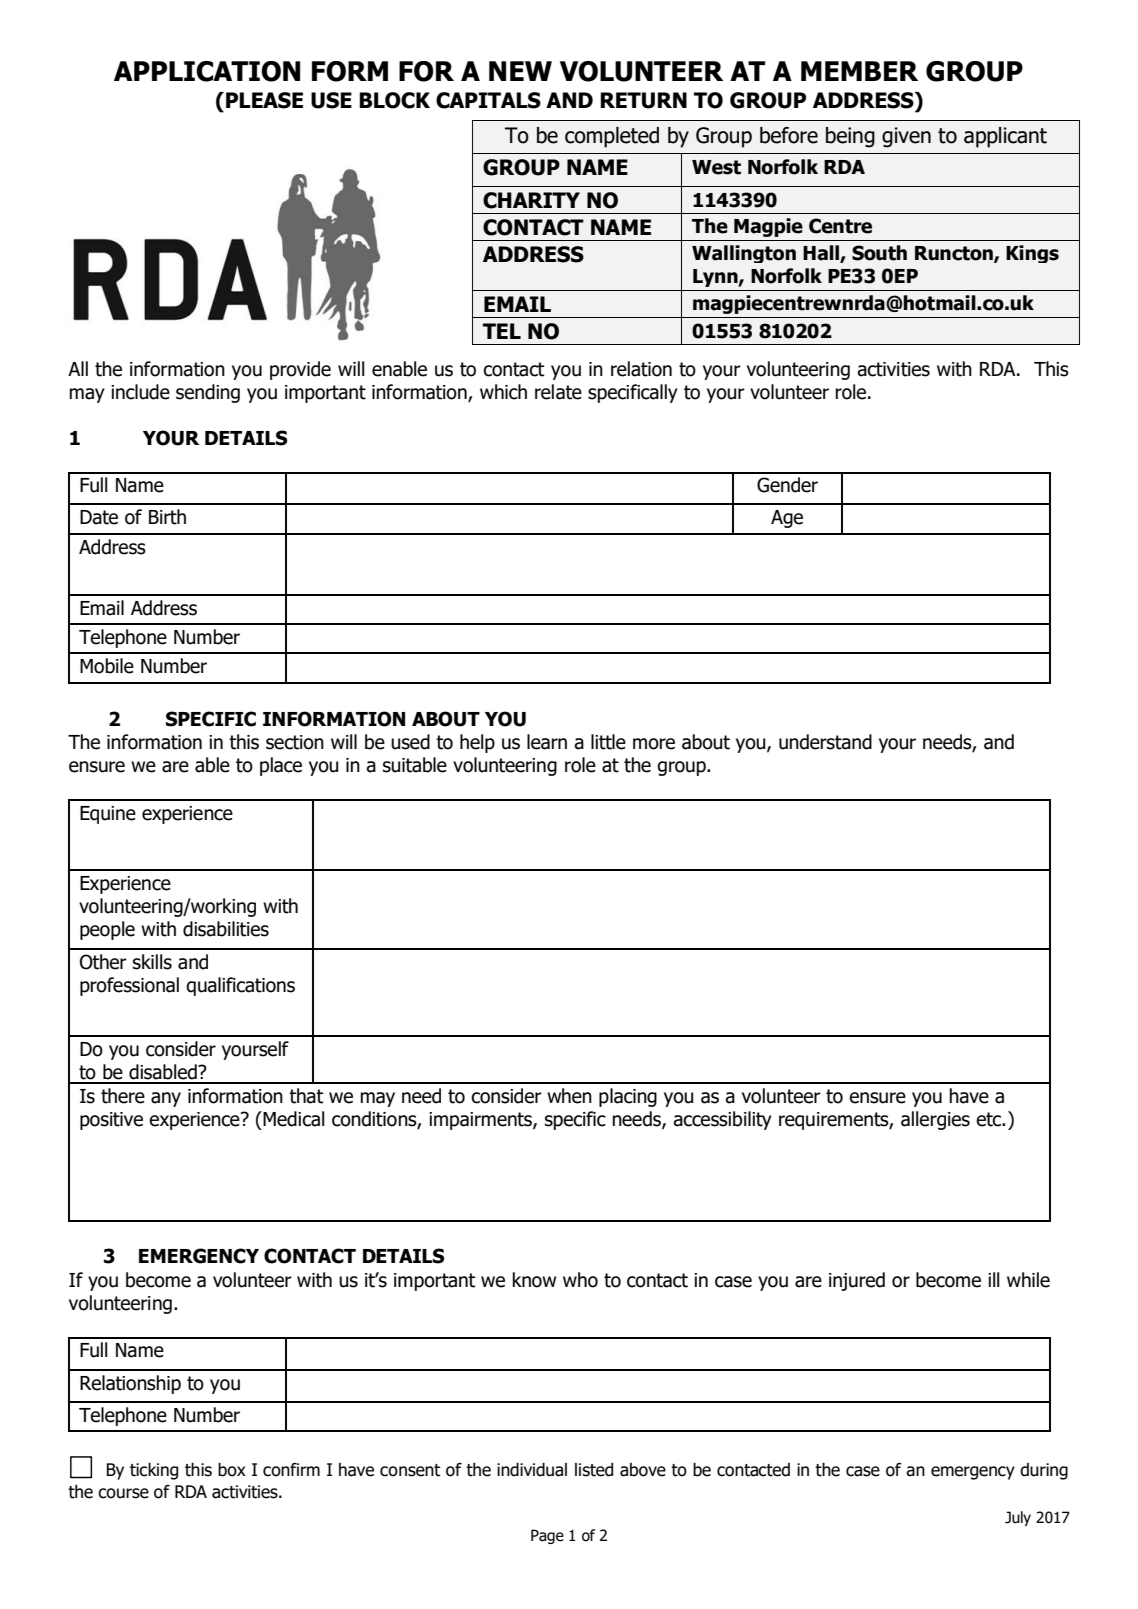 This screenshot has height=1609, width=1138. I want to click on understand, so click(825, 742).
